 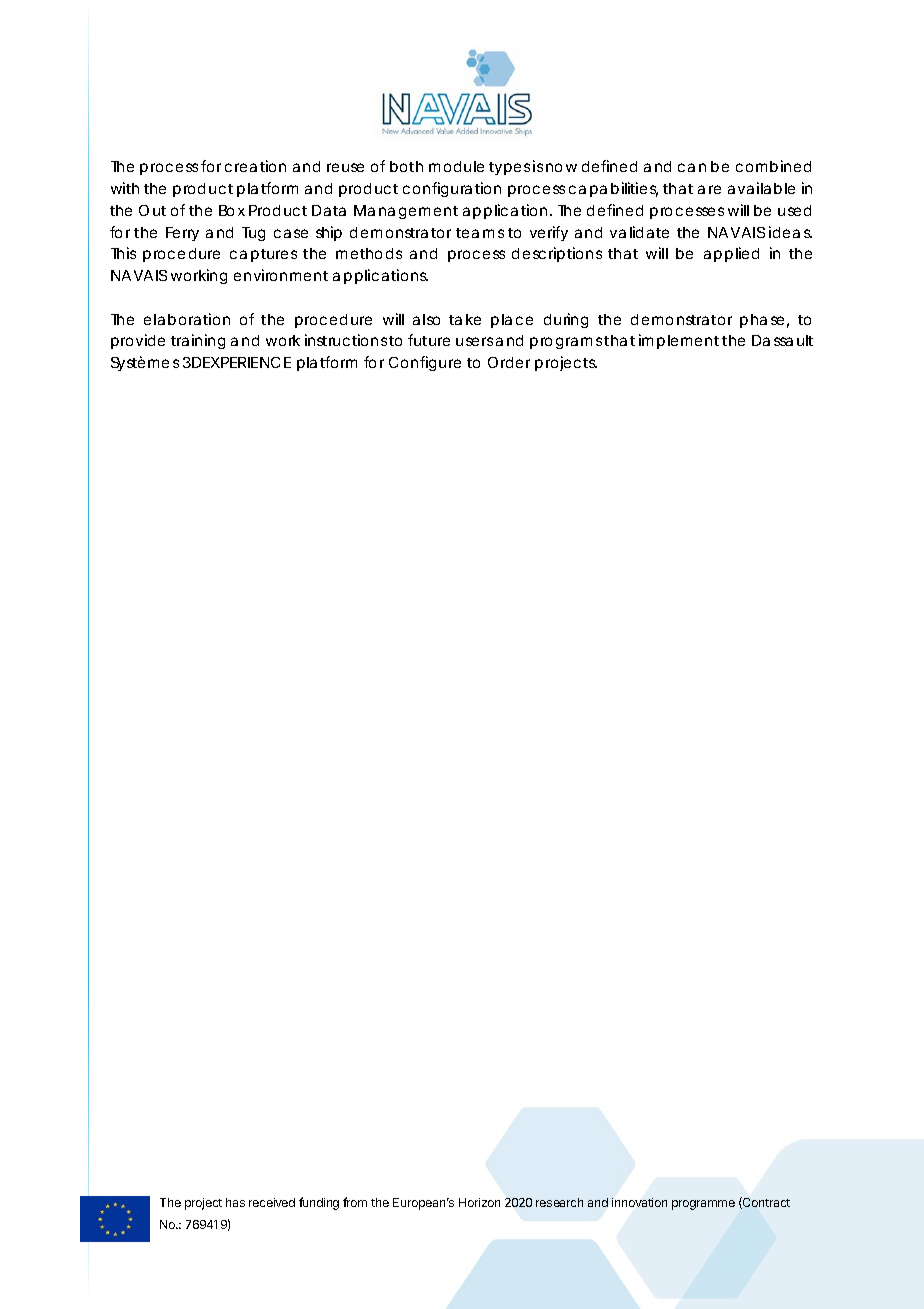 I want to click on programme, so click(x=703, y=1205).
